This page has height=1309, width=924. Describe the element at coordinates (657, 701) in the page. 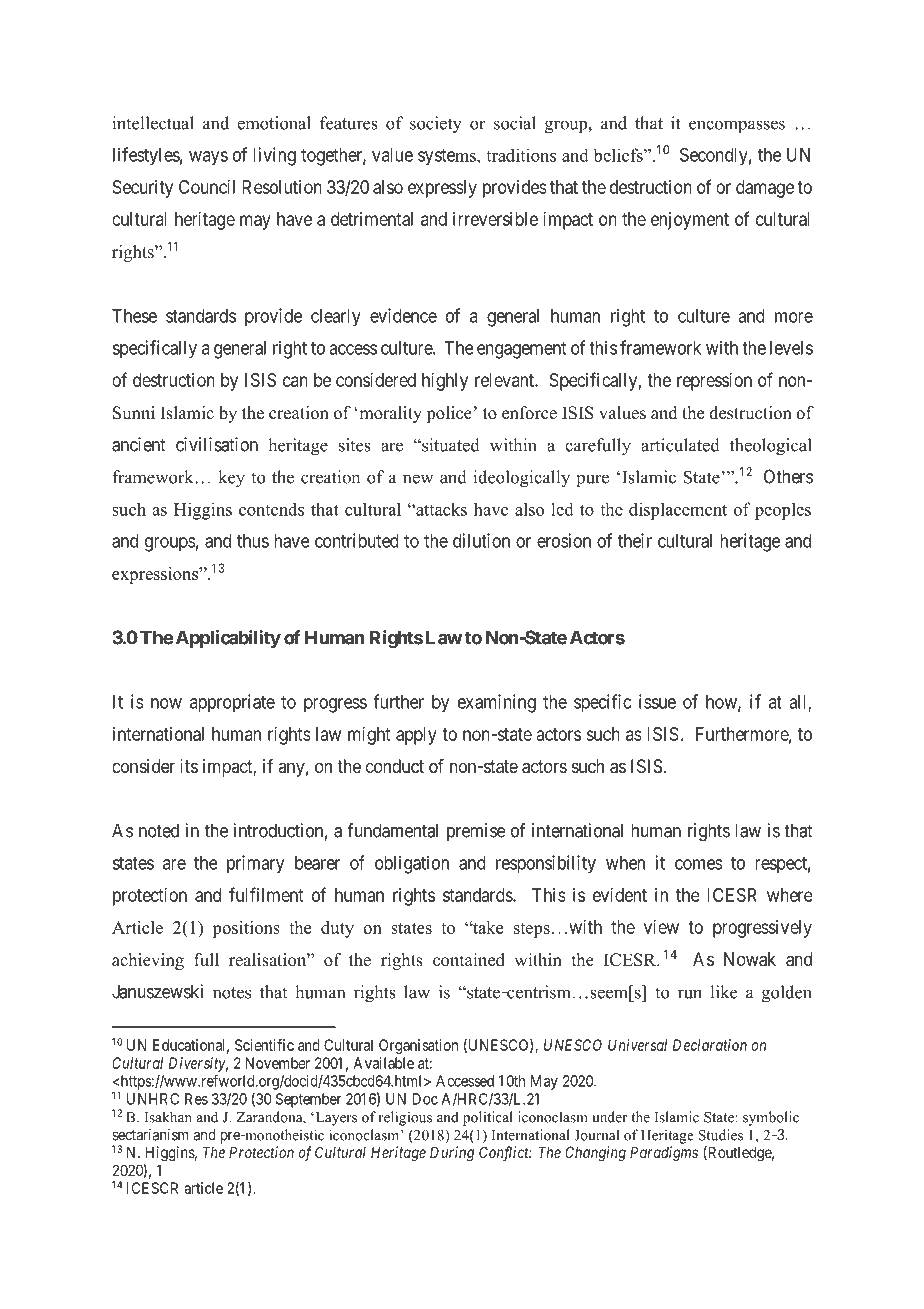

I see `issue` at that location.
